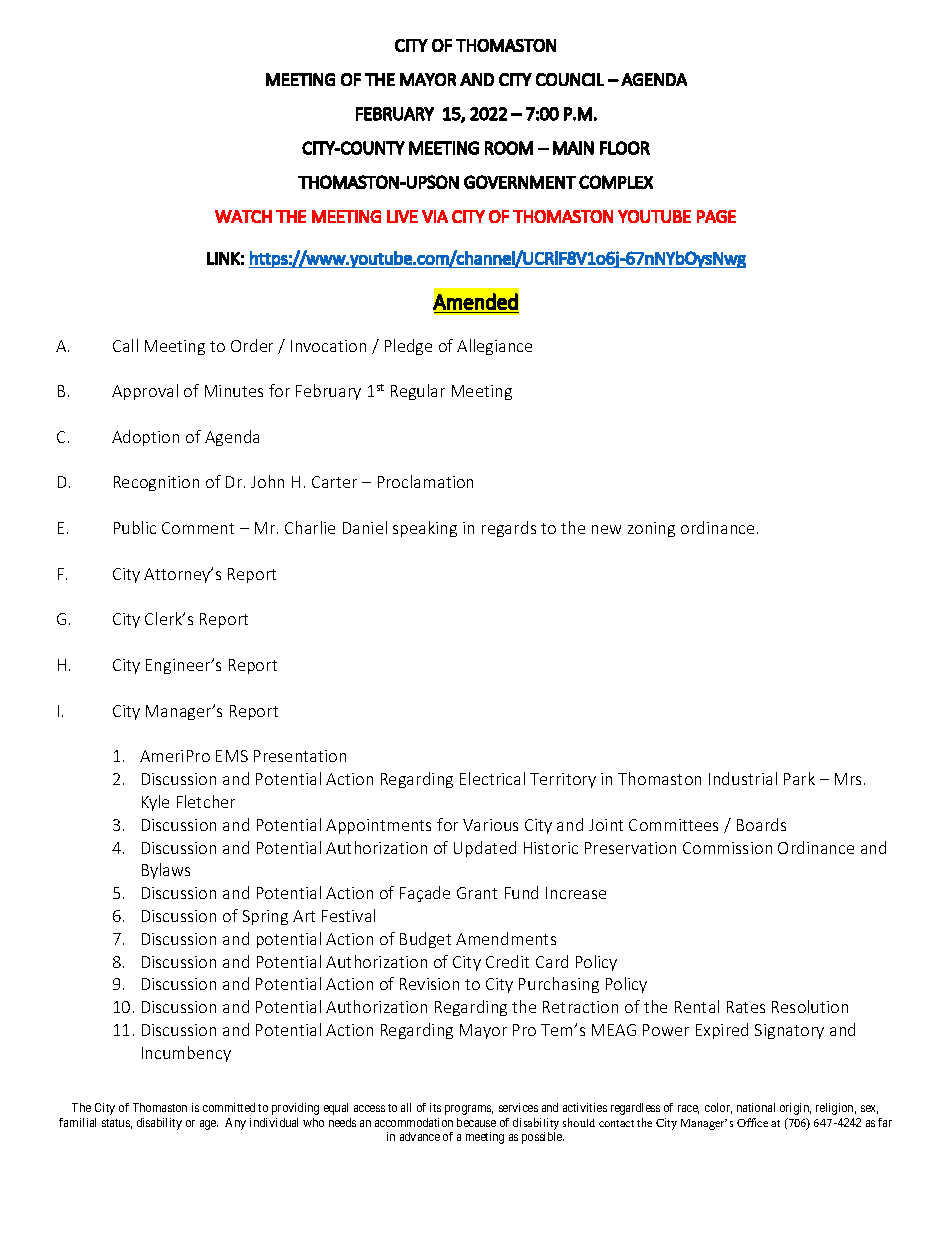 Image resolution: width=952 pixels, height=1233 pixels. Describe the element at coordinates (799, 778) in the document. I see `Park` at that location.
